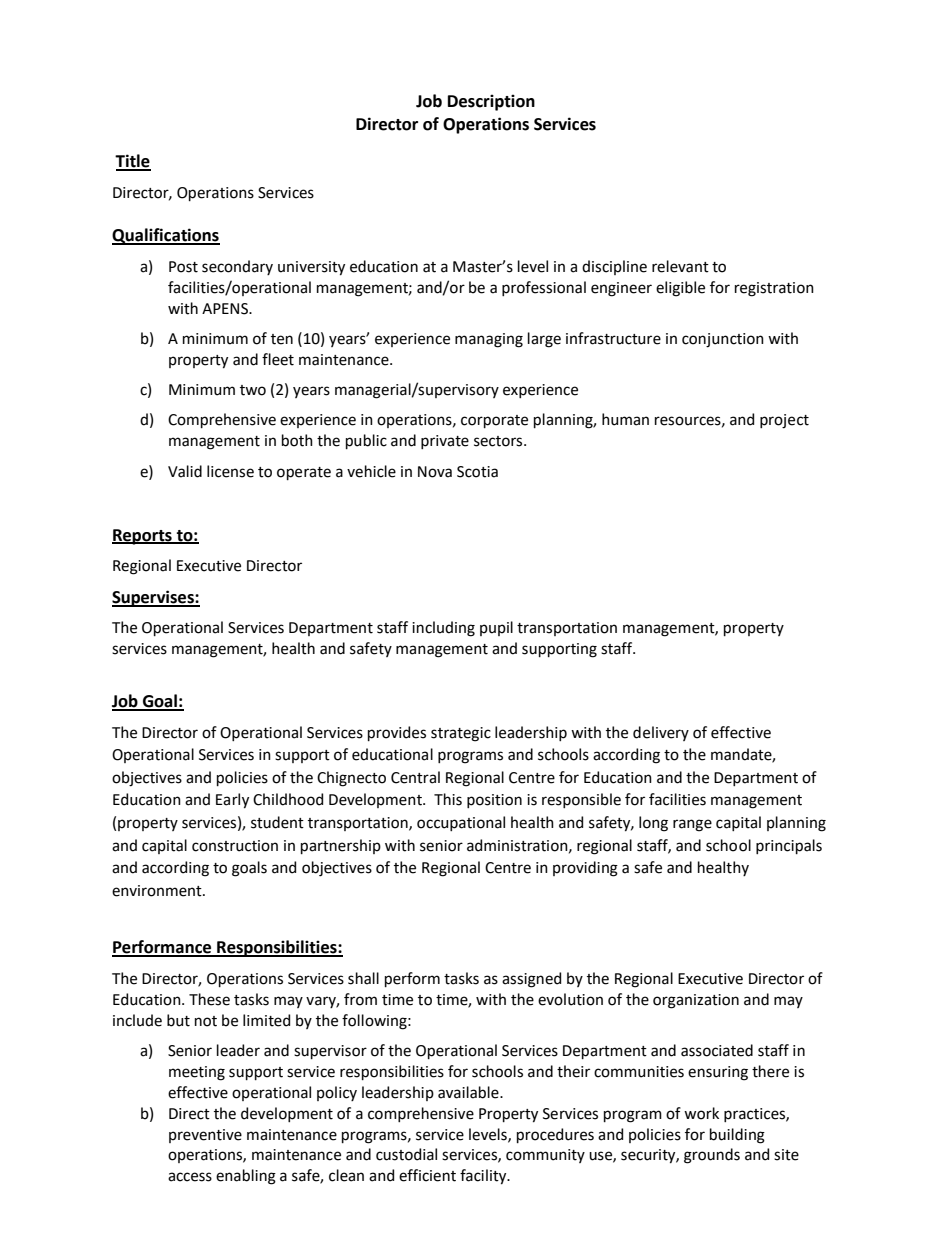  I want to click on assigned, so click(531, 980).
